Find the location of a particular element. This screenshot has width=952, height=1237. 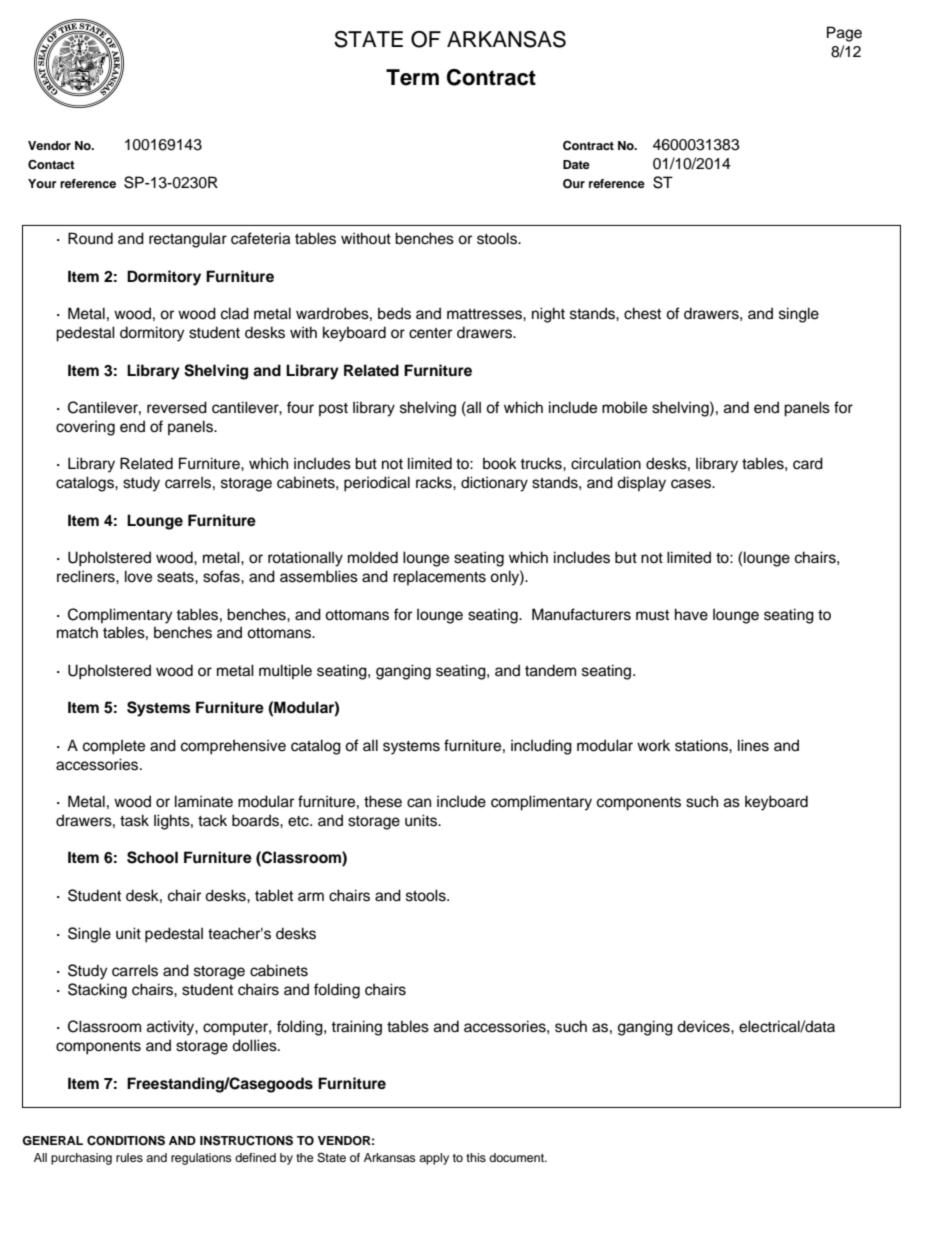

reversed is located at coordinates (177, 407).
